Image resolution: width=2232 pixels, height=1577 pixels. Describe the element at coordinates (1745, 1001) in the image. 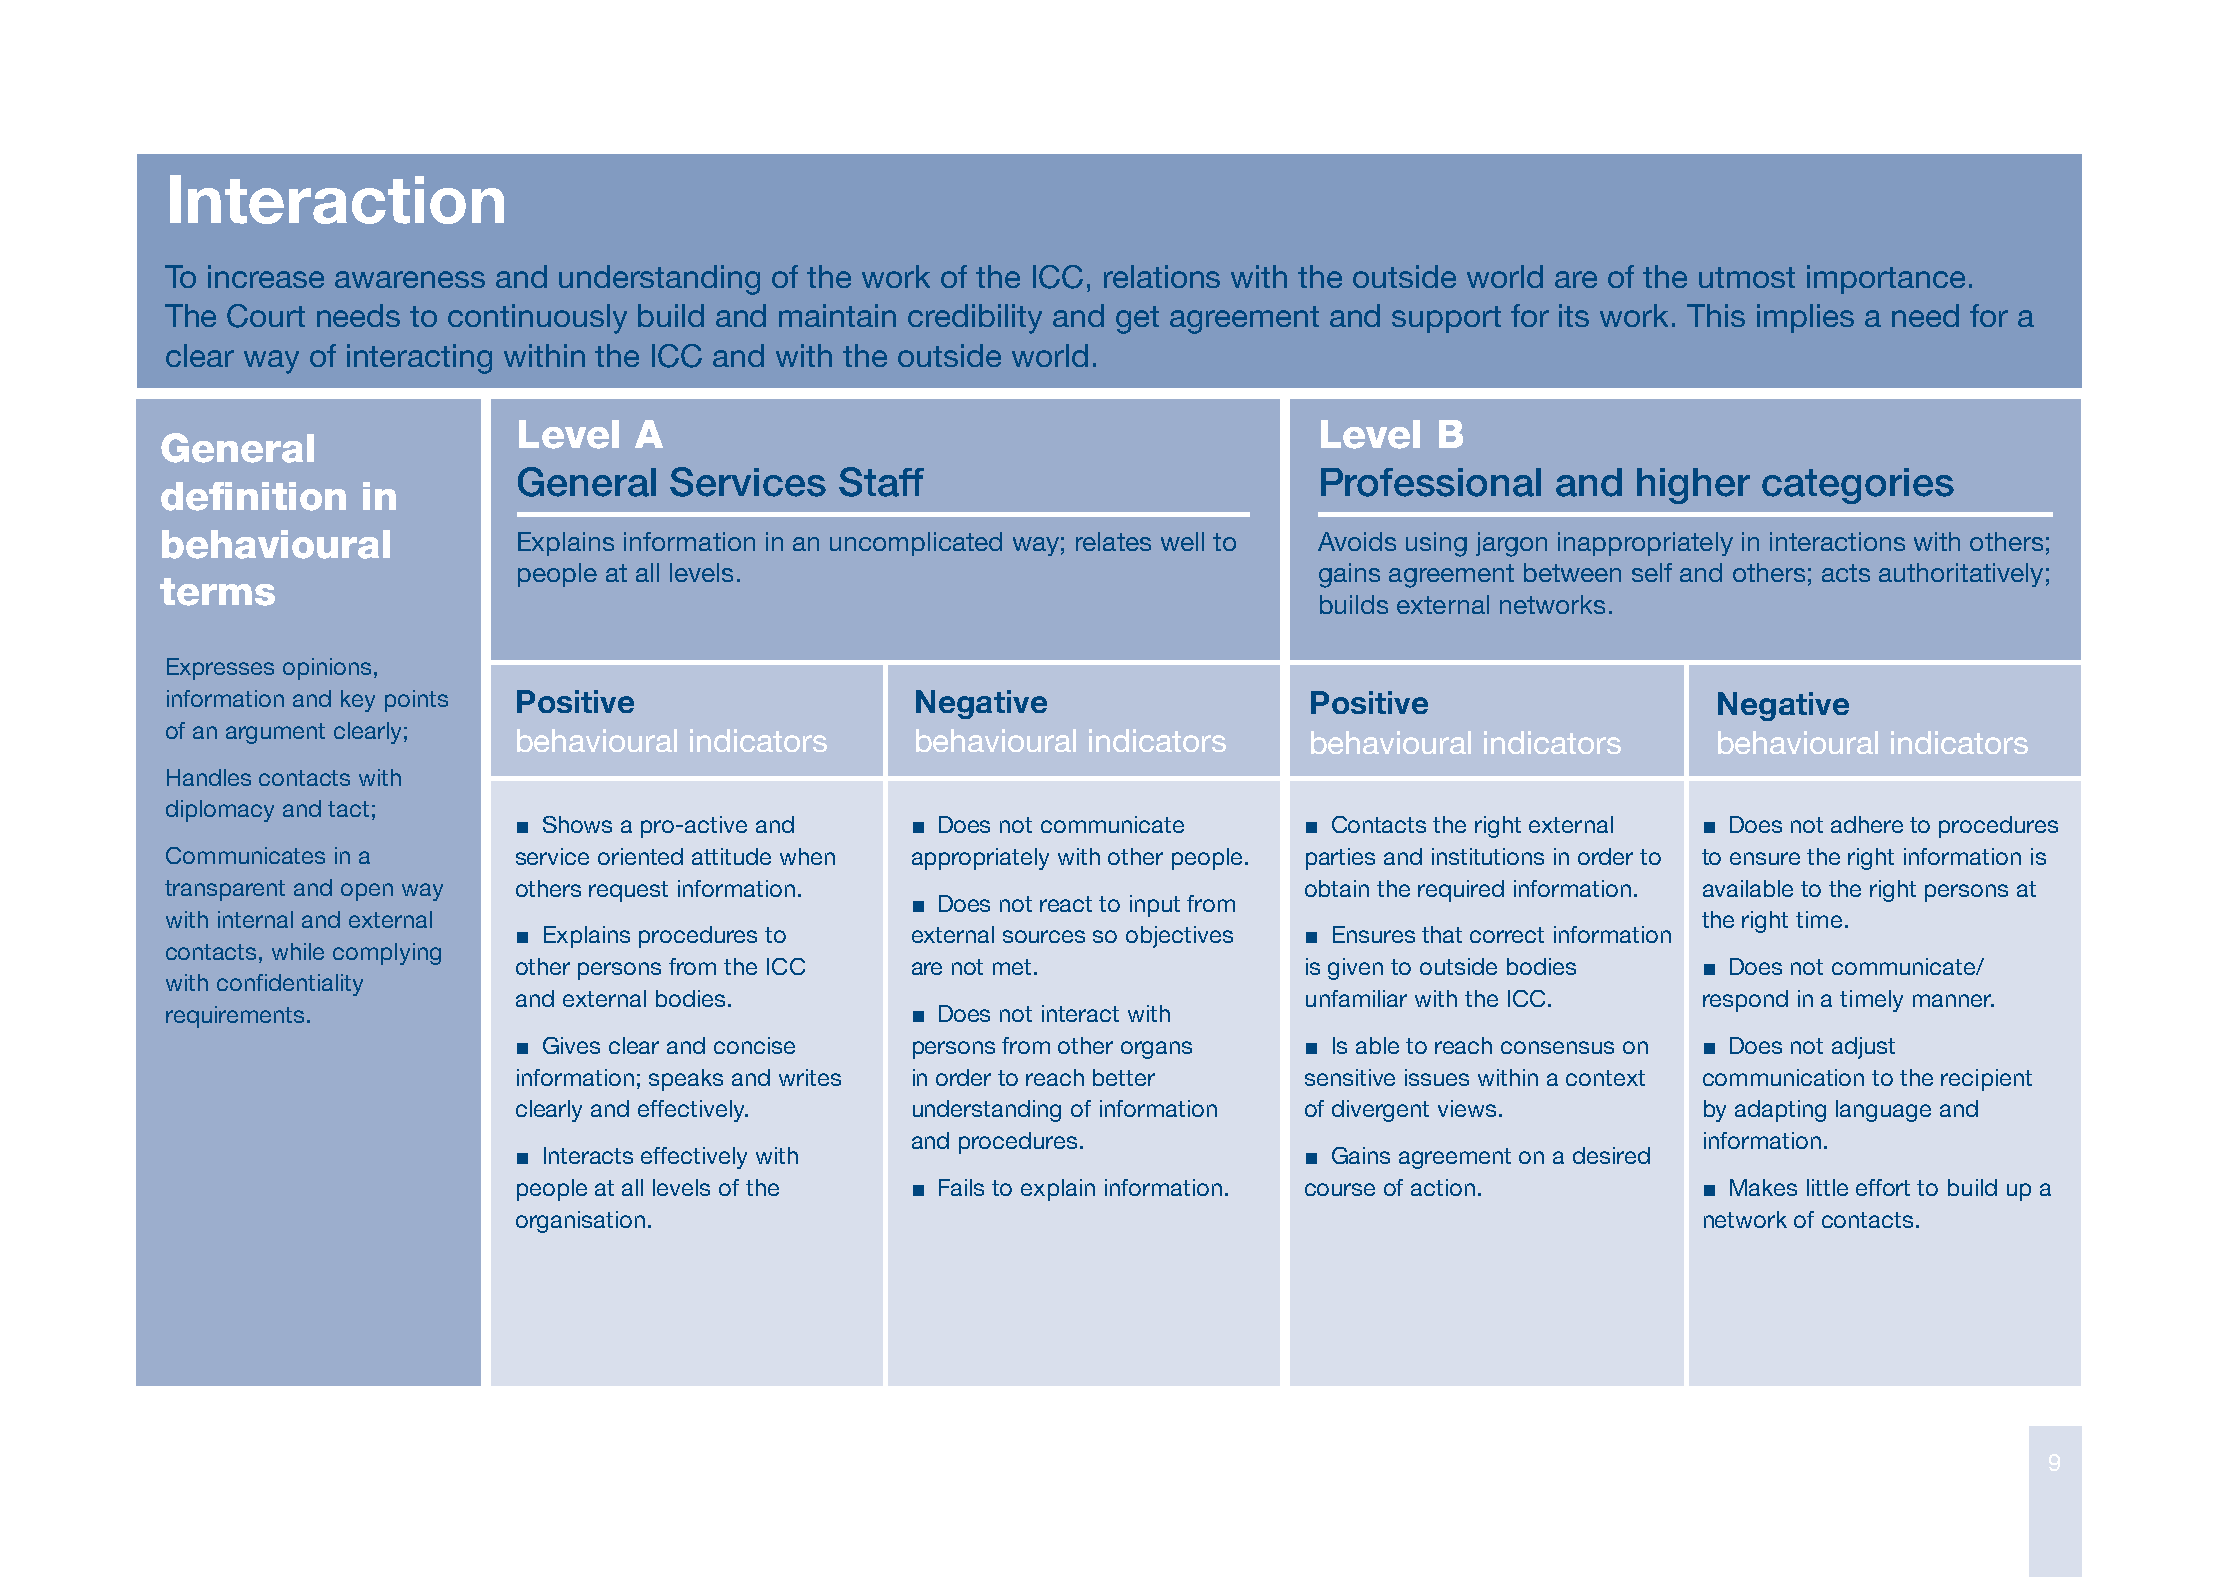

I see `respond` at that location.
